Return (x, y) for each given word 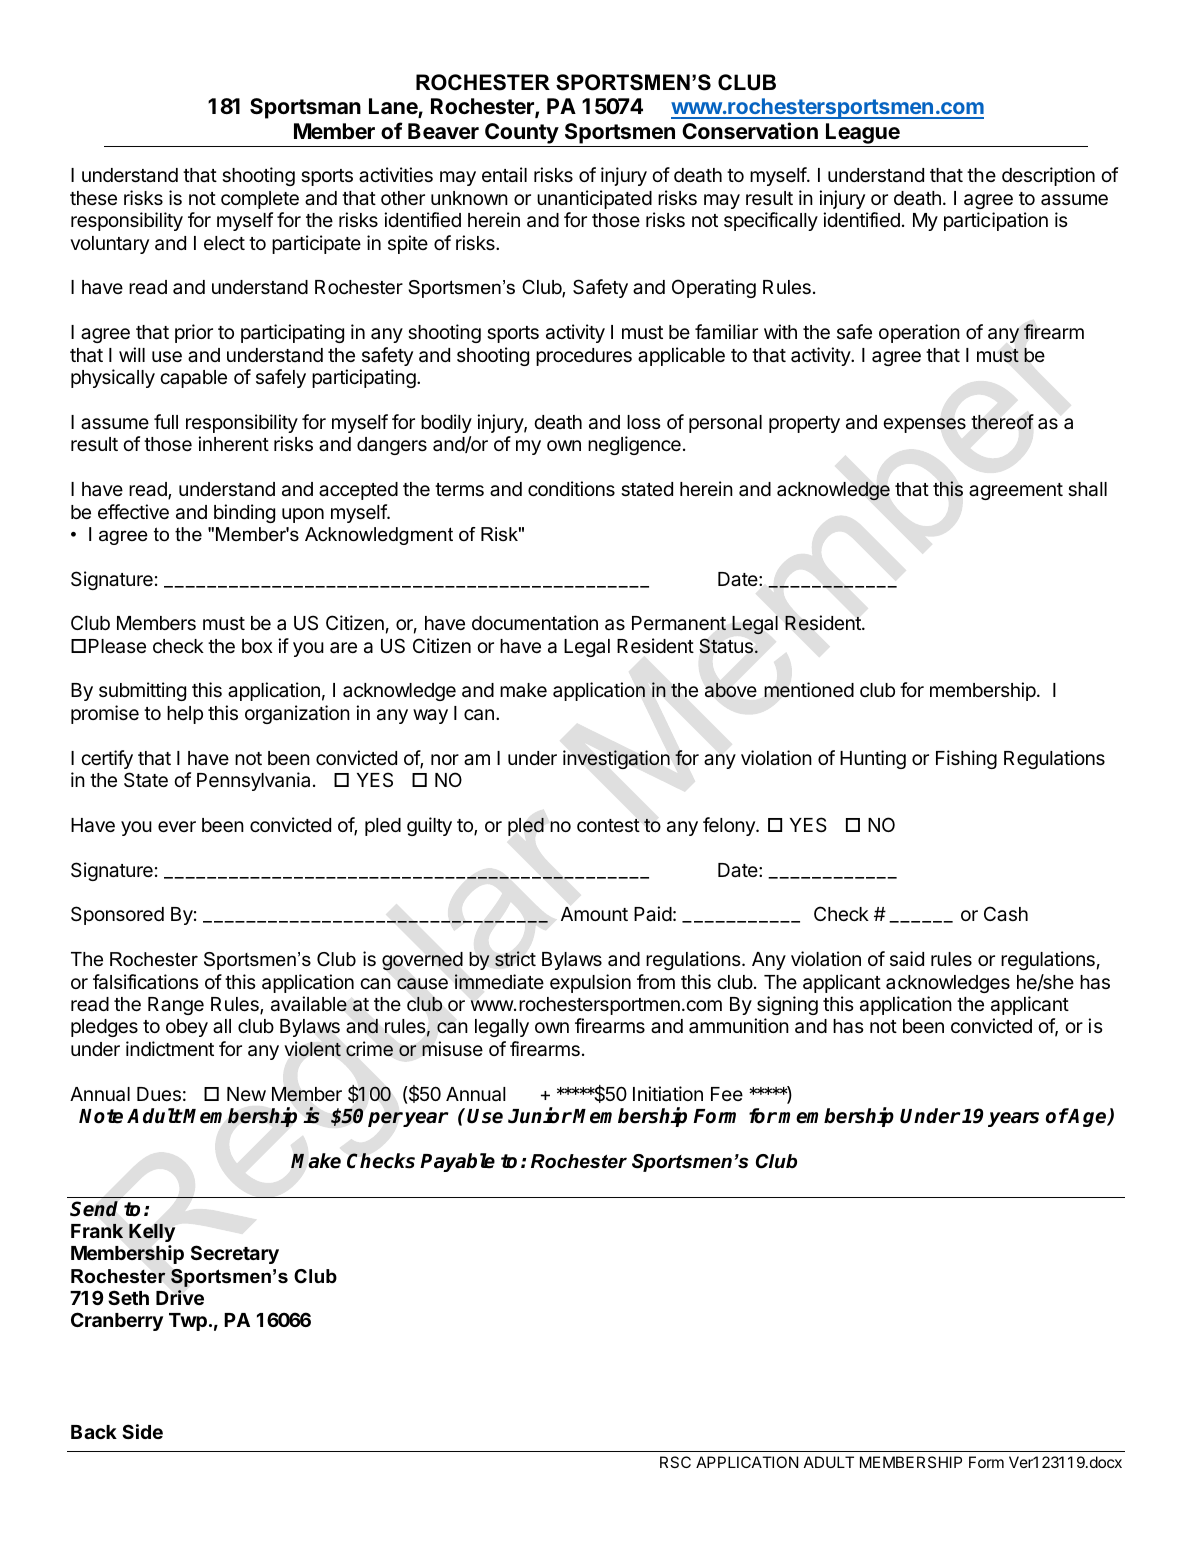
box (257, 646)
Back (94, 1432)
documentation (535, 623)
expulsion (590, 983)
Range (176, 1006)
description (1048, 176)
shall (1087, 489)
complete (260, 200)
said (907, 958)
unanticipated (594, 199)
